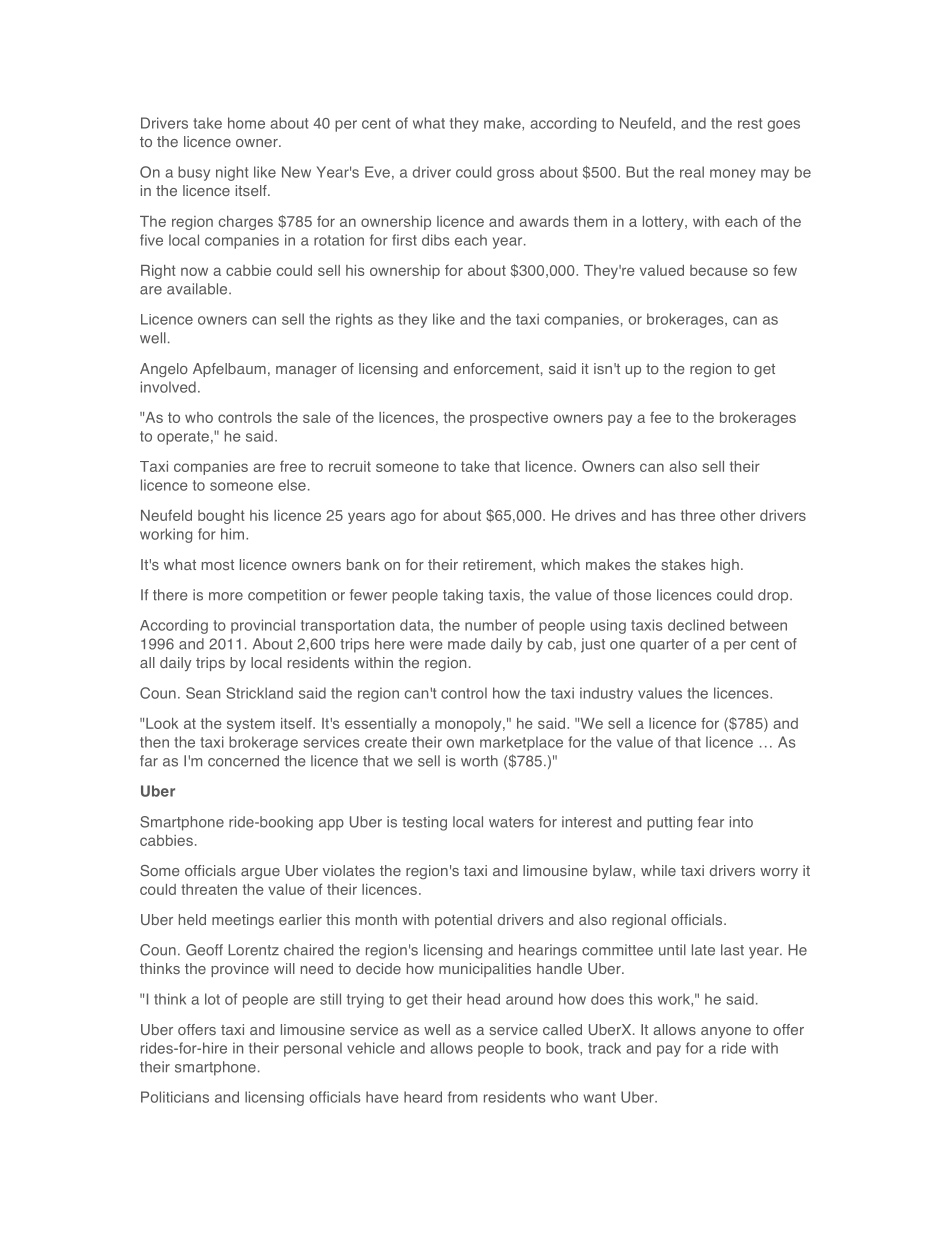 The image size is (952, 1233). What do you see at coordinates (696, 625) in the screenshot?
I see `declined` at bounding box center [696, 625].
